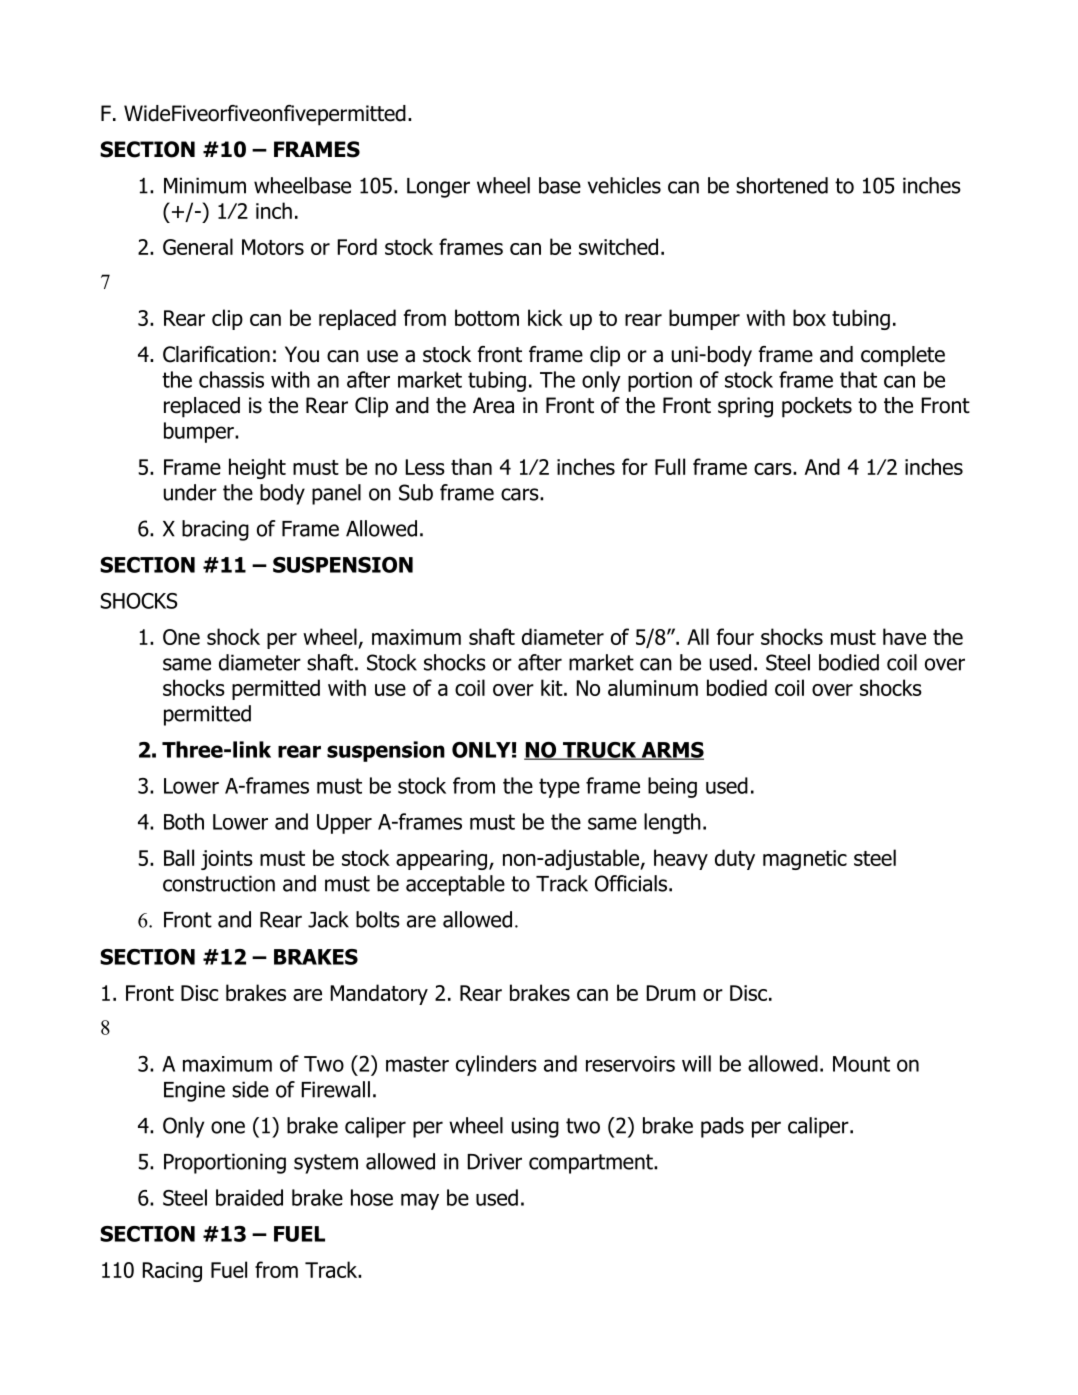 The image size is (1078, 1395). I want to click on switched, so click(618, 246).
